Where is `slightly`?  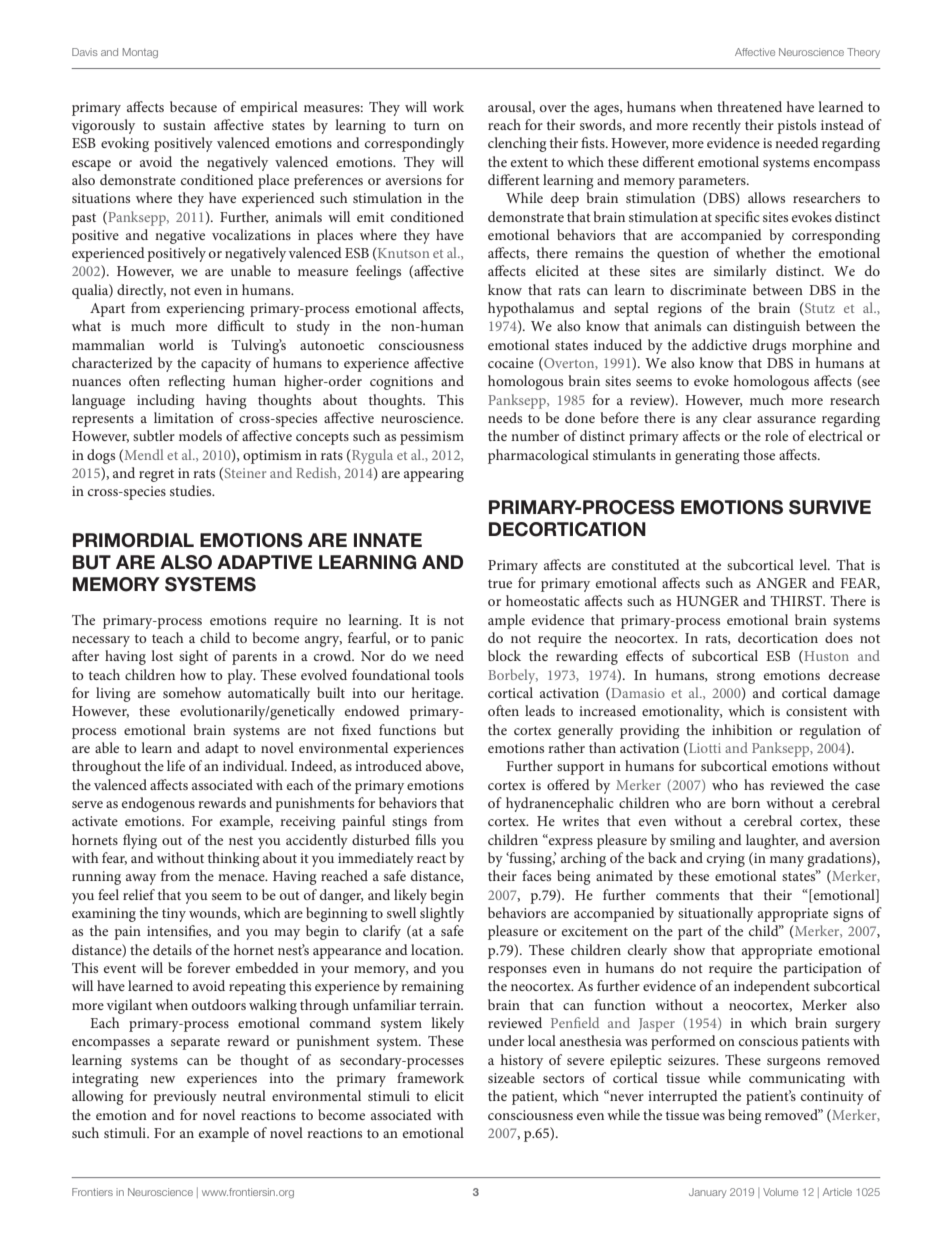
slightly is located at coordinates (442, 914).
